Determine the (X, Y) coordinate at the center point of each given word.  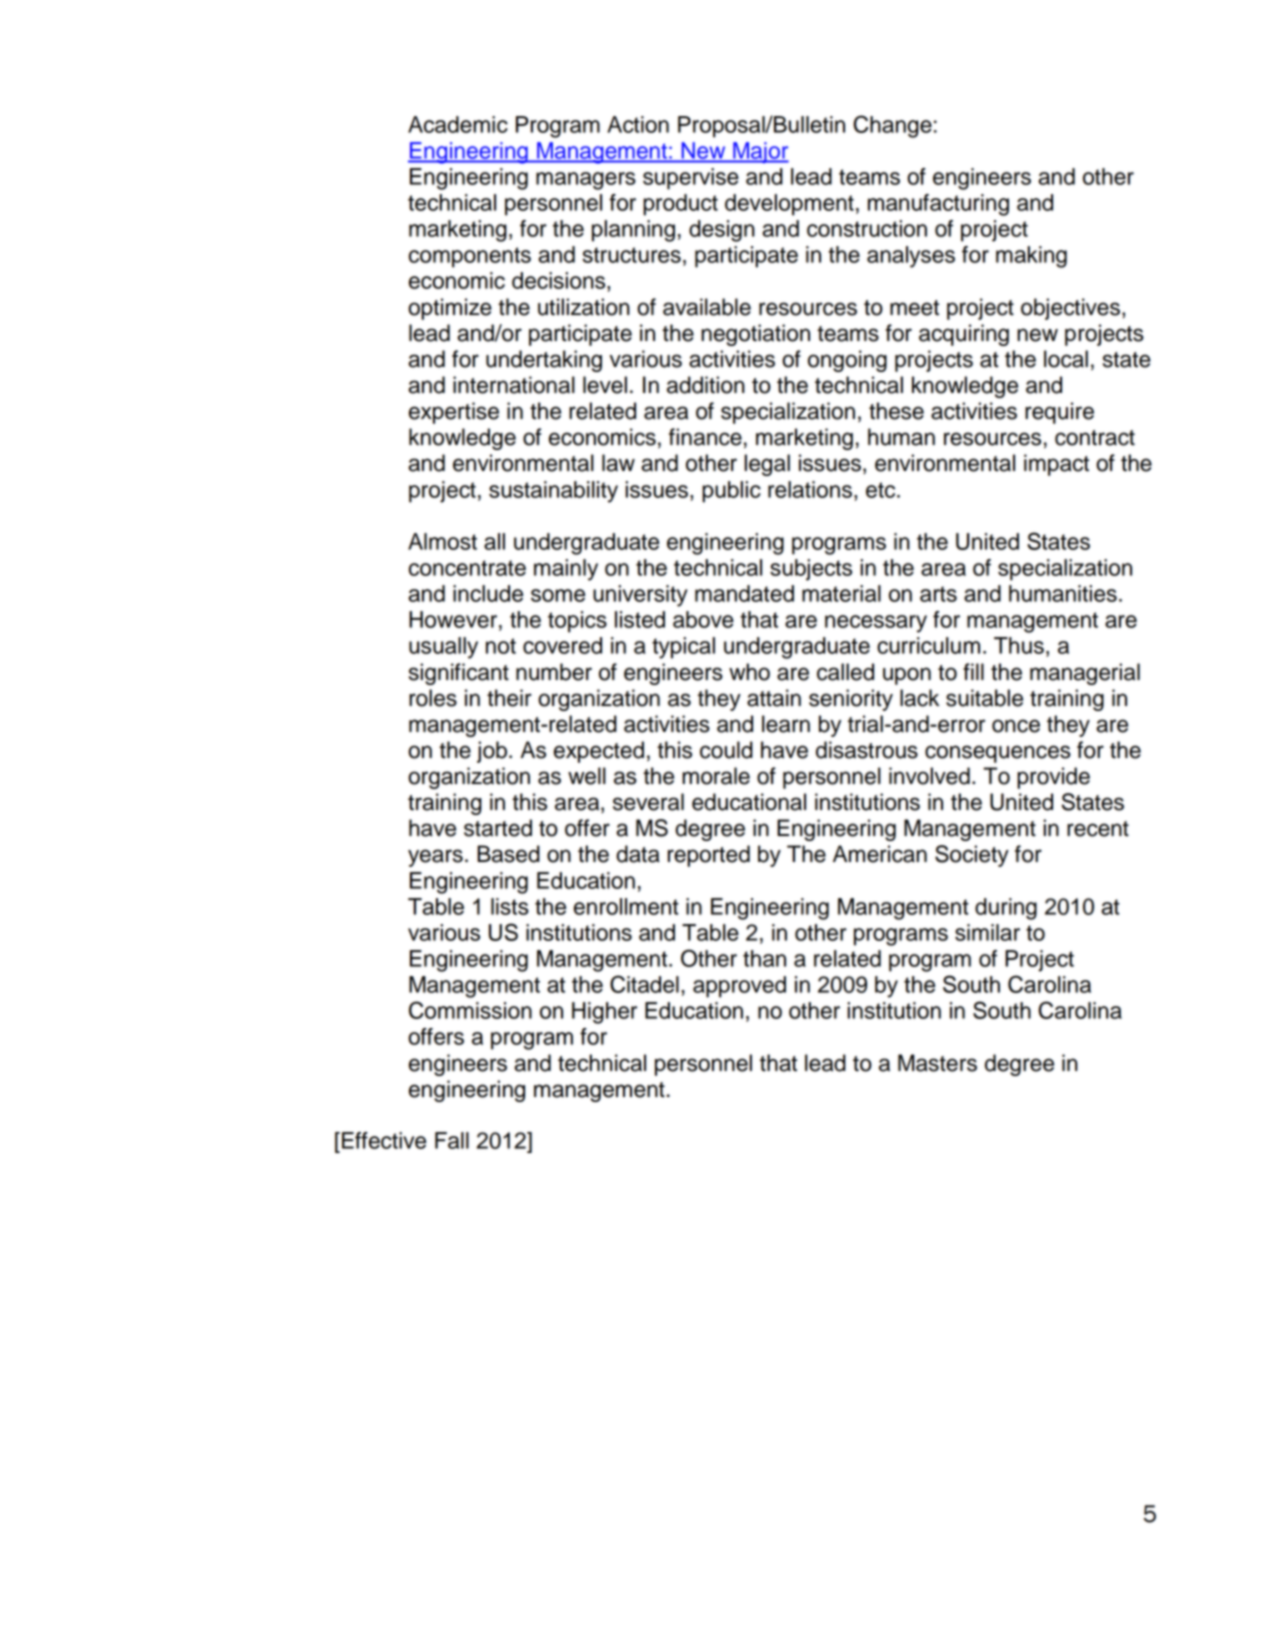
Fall (452, 1140)
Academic (458, 124)
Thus (1019, 645)
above (703, 619)
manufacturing (938, 205)
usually (443, 648)
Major (760, 153)
